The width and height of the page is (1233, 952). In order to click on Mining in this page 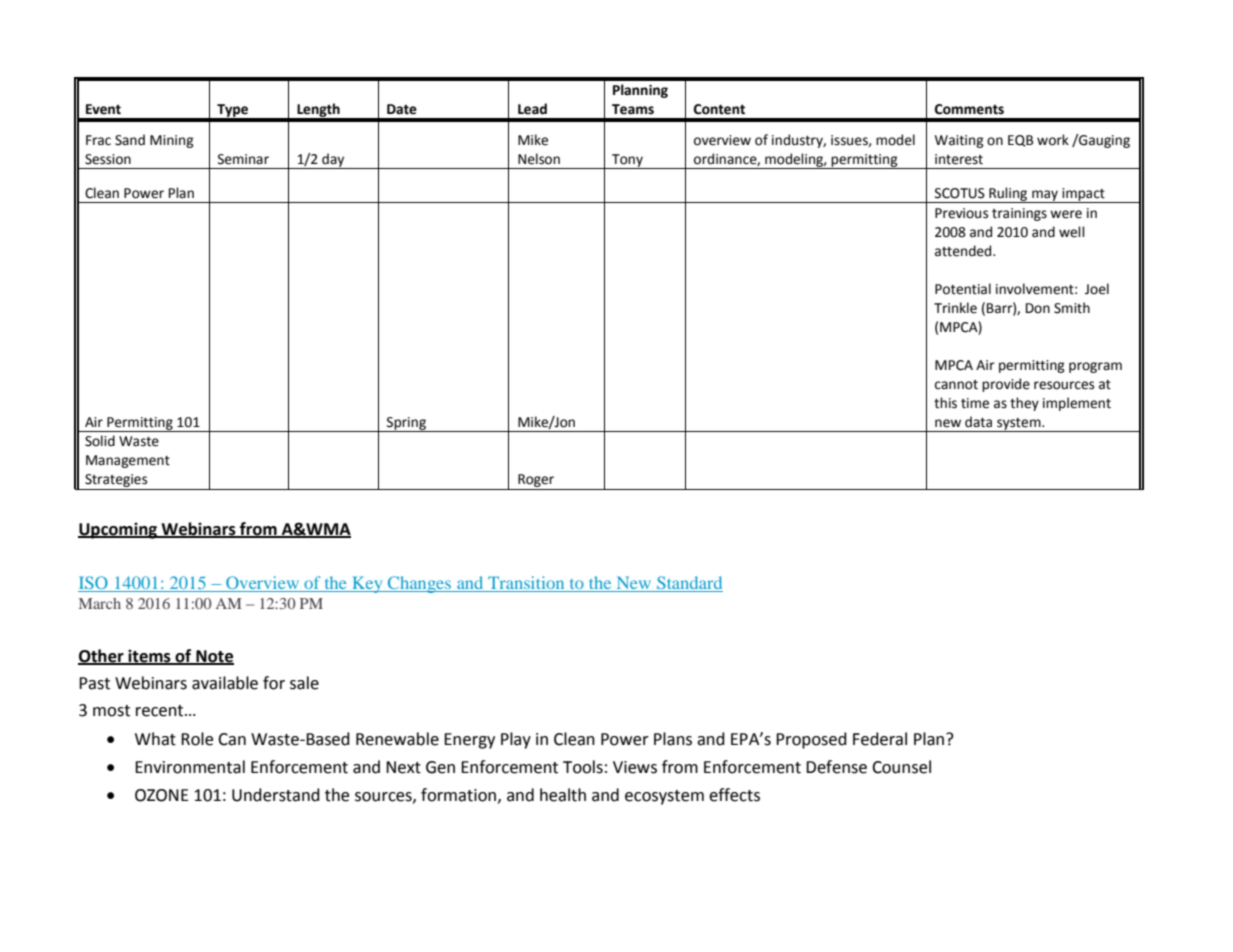, I will do `click(172, 141)`.
